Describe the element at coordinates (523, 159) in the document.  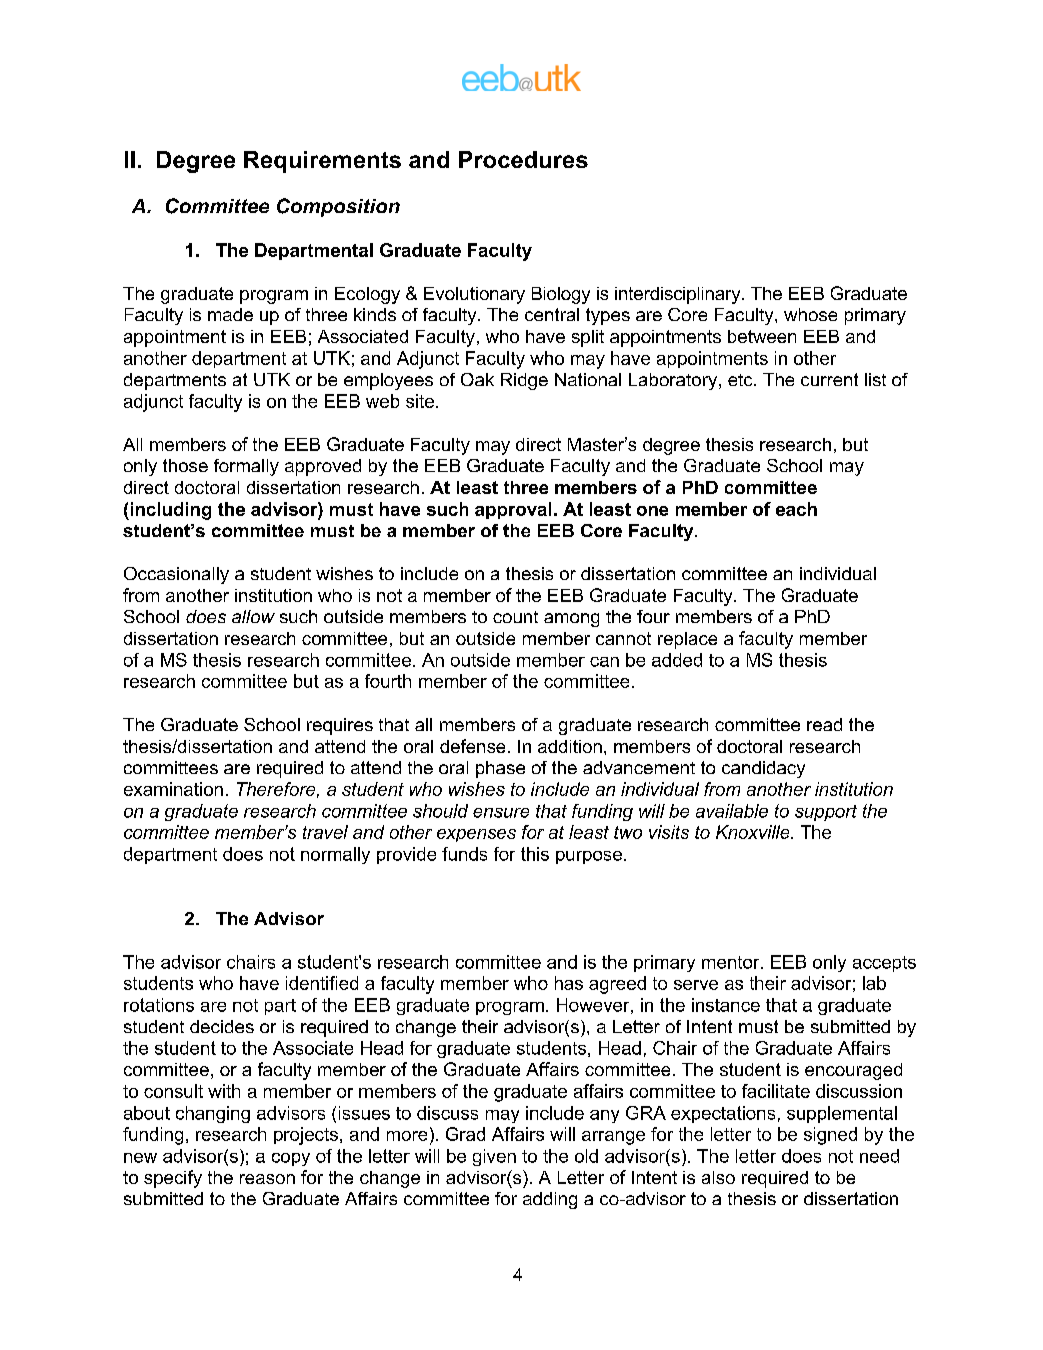
I see `Procedures` at that location.
